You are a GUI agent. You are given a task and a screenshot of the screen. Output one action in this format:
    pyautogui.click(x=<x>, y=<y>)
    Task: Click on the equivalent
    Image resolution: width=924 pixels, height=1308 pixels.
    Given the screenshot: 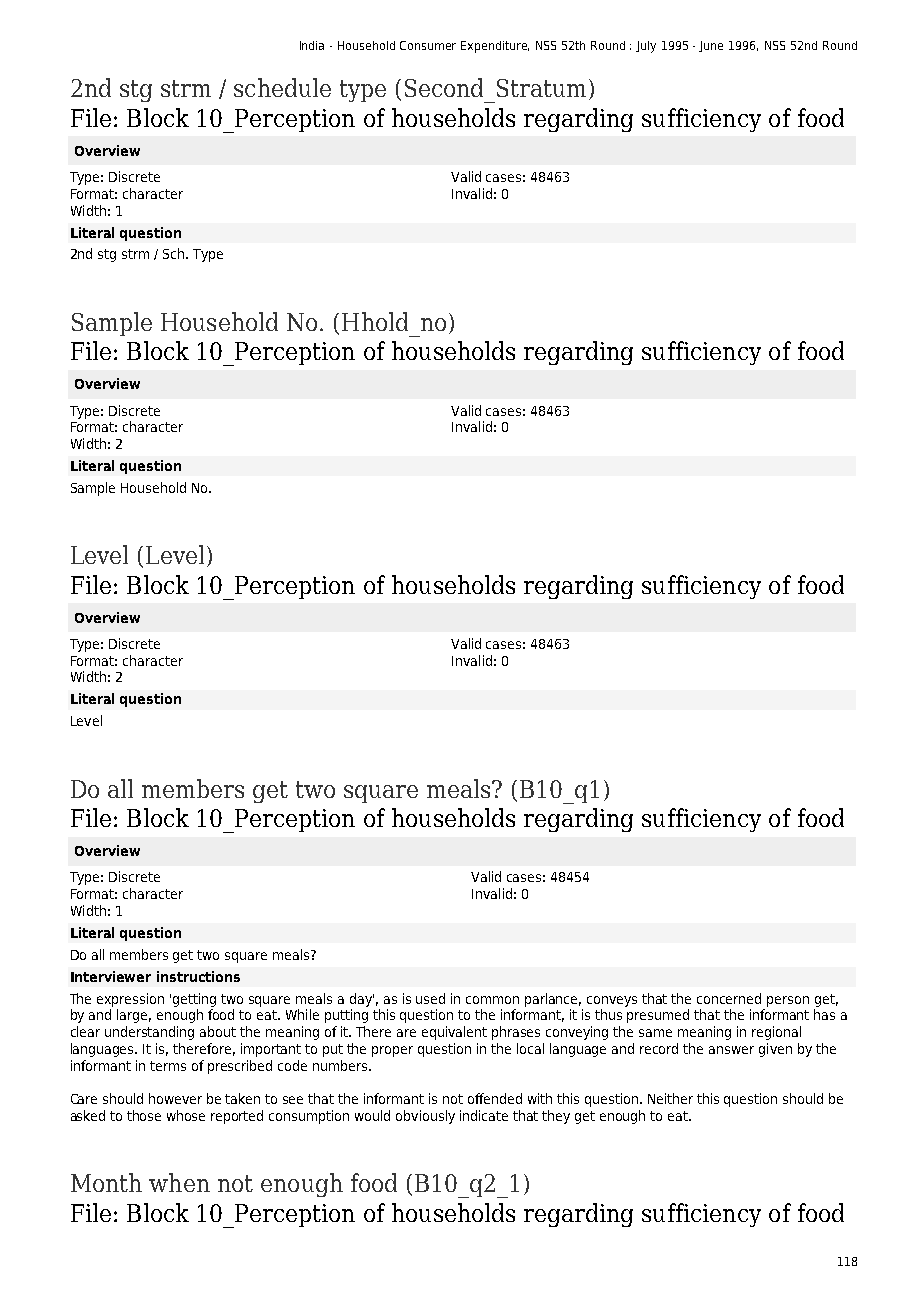 What is the action you would take?
    pyautogui.click(x=454, y=1033)
